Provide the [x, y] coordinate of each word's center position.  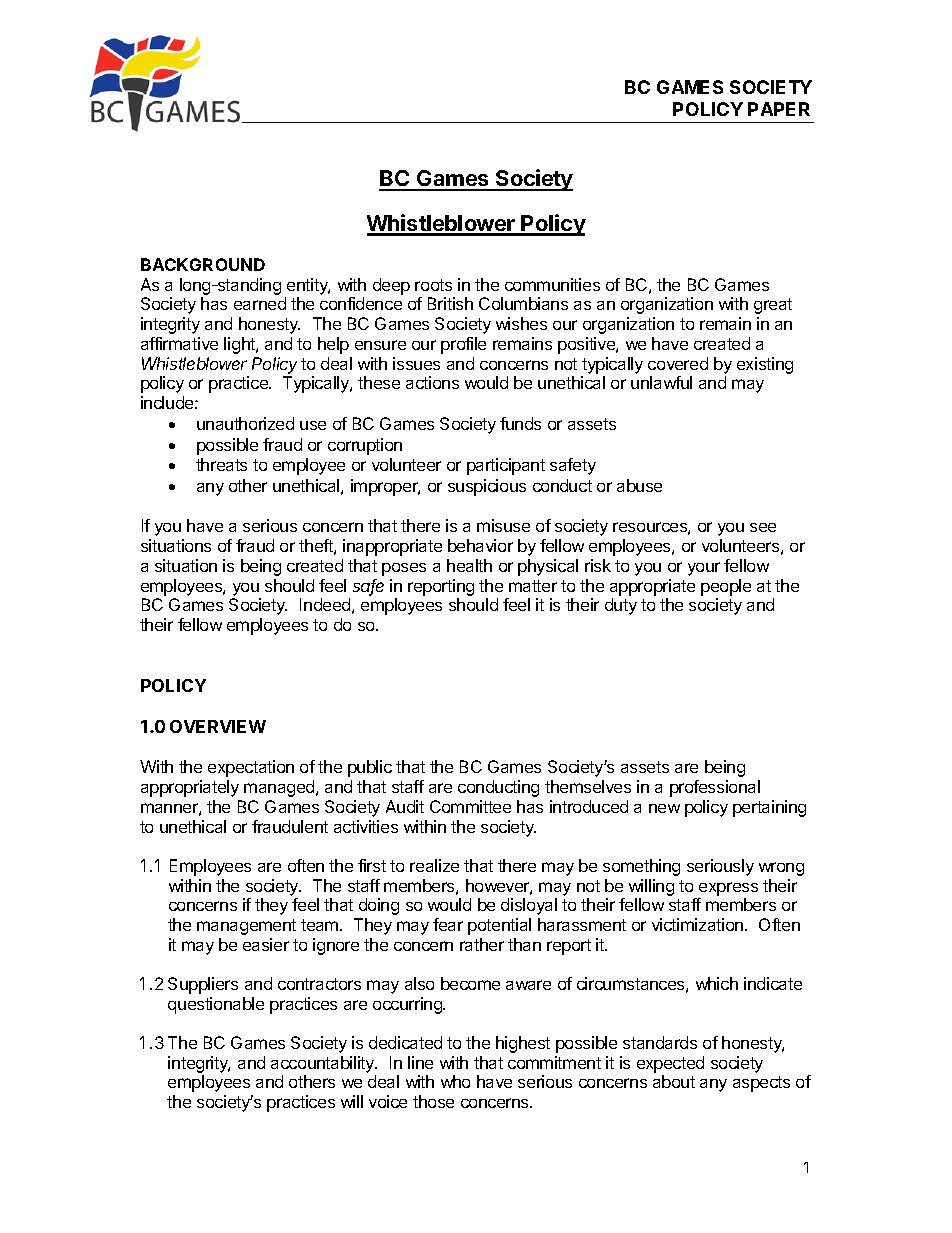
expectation [251, 768]
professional [715, 788]
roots [433, 285]
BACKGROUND [203, 264]
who [455, 1081]
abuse [639, 485]
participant [506, 466]
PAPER [779, 109]
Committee [470, 806]
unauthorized [245, 423]
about [674, 1081]
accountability [324, 1064]
